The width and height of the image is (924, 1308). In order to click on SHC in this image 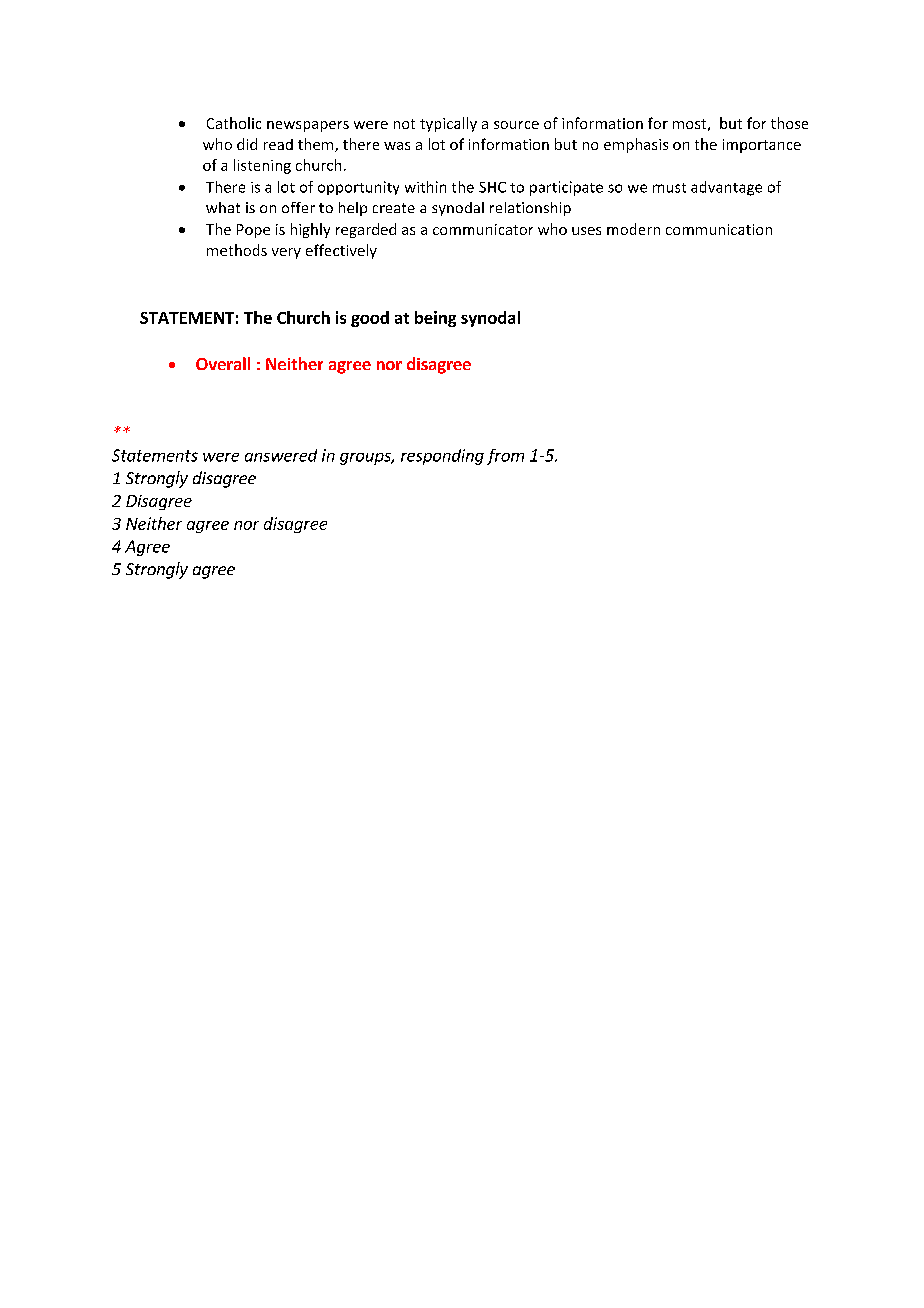, I will do `click(492, 187)`.
